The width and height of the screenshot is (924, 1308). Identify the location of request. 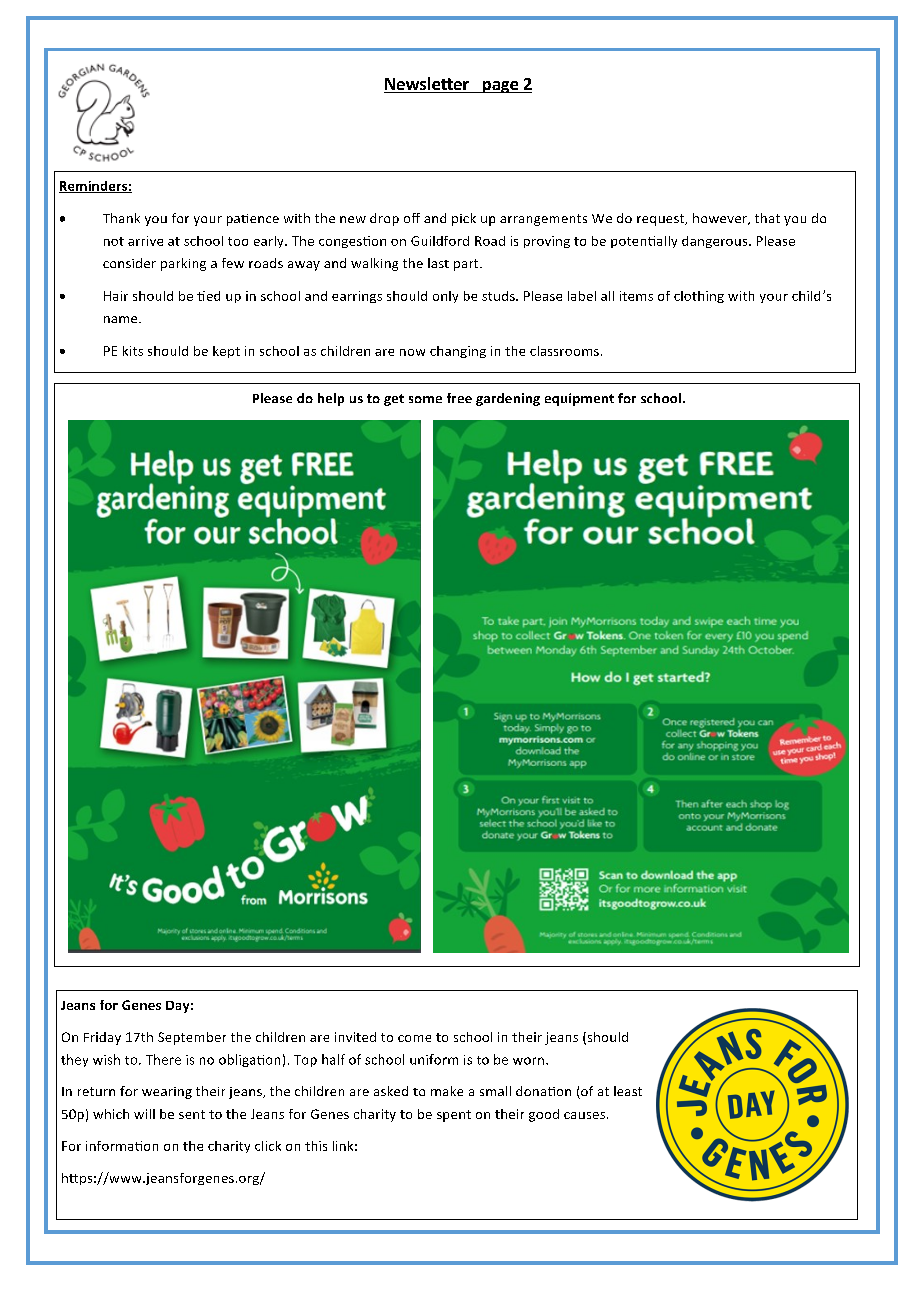
(662, 220).
